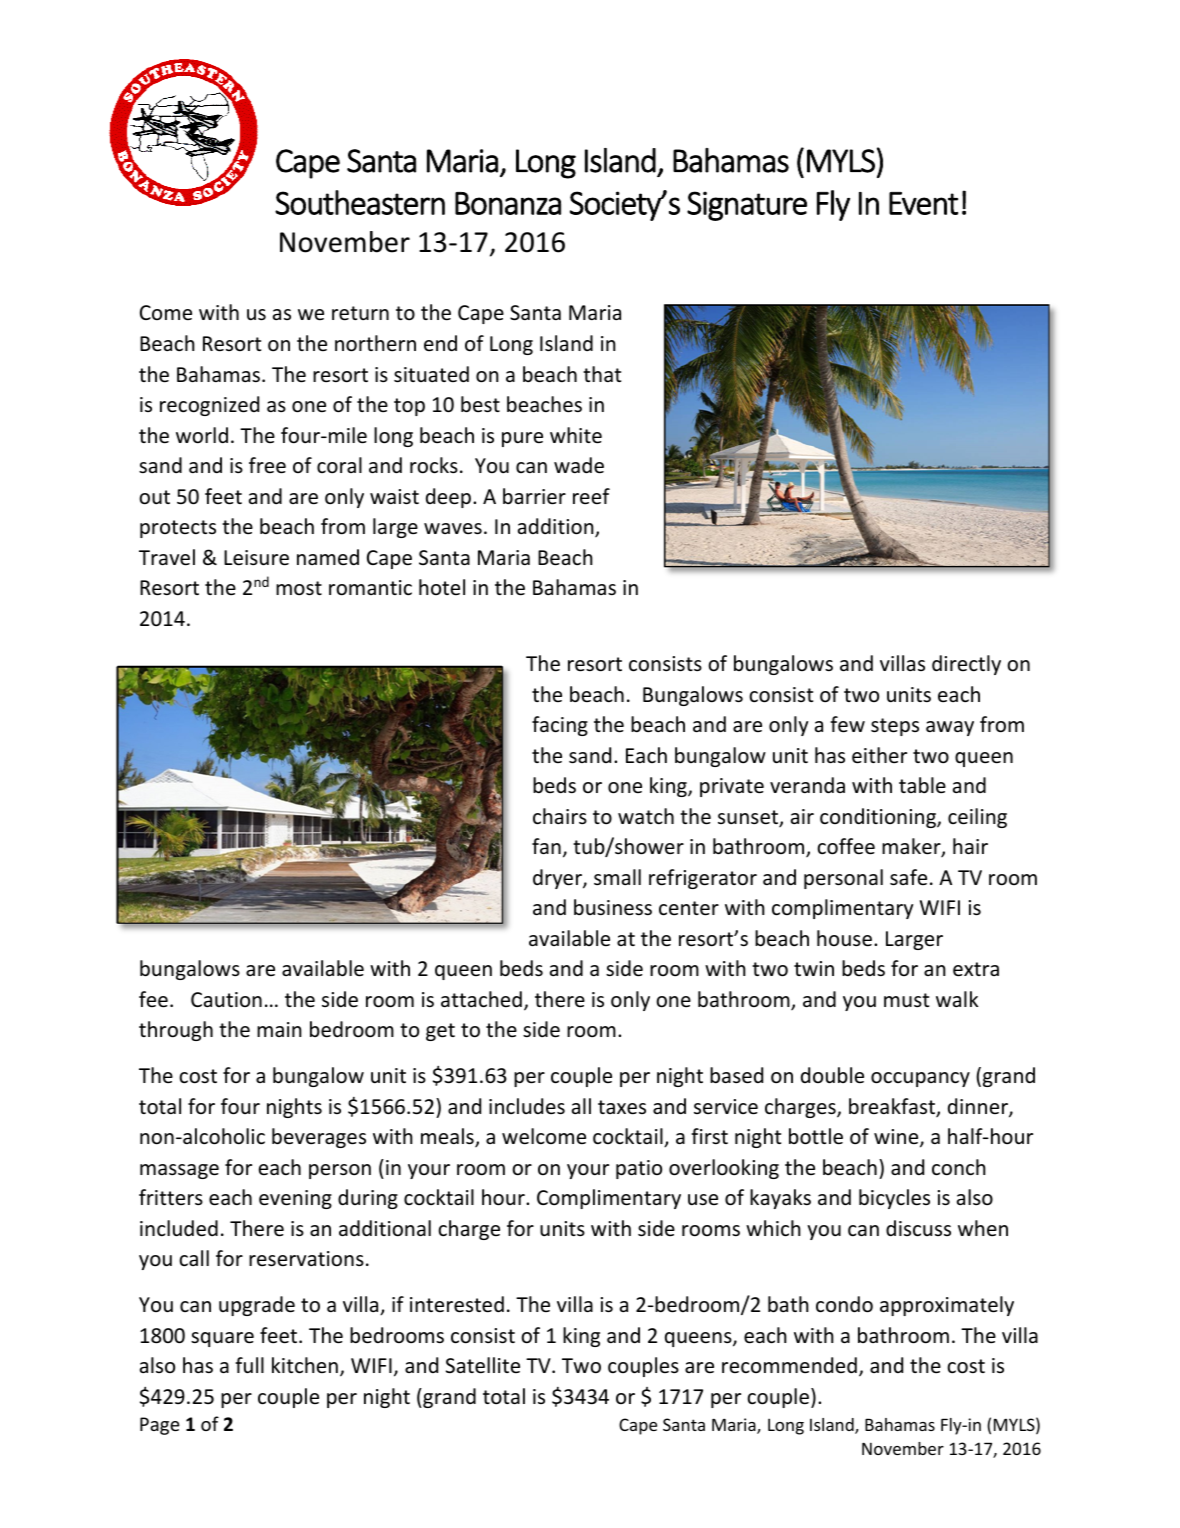 The height and width of the document is (1528, 1180). What do you see at coordinates (508, 203) in the document?
I see `Bonanza` at bounding box center [508, 203].
